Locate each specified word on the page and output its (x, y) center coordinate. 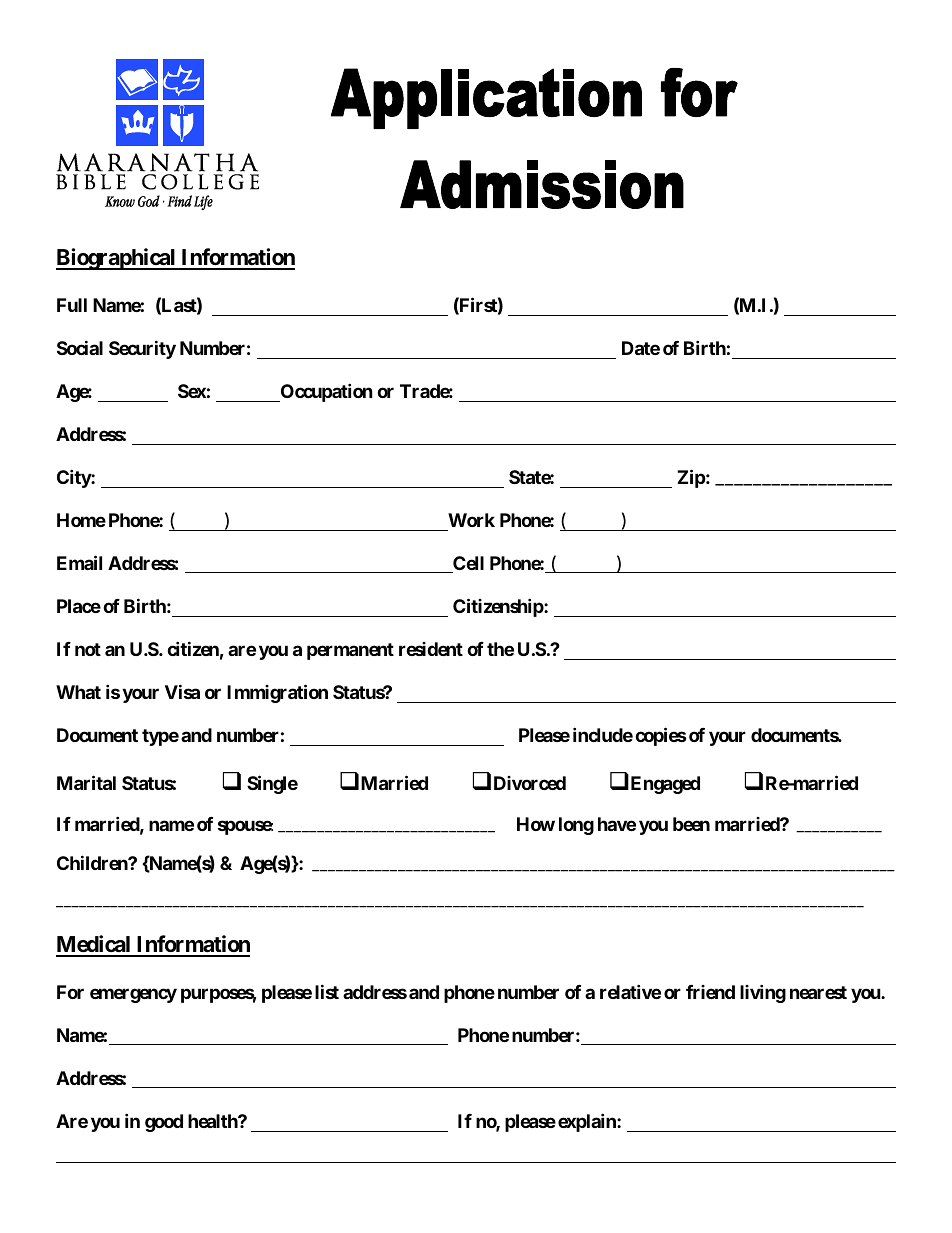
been (691, 824)
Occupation (325, 393)
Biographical (117, 259)
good (164, 1123)
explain (588, 1122)
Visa (182, 691)
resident (431, 649)
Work (471, 520)
